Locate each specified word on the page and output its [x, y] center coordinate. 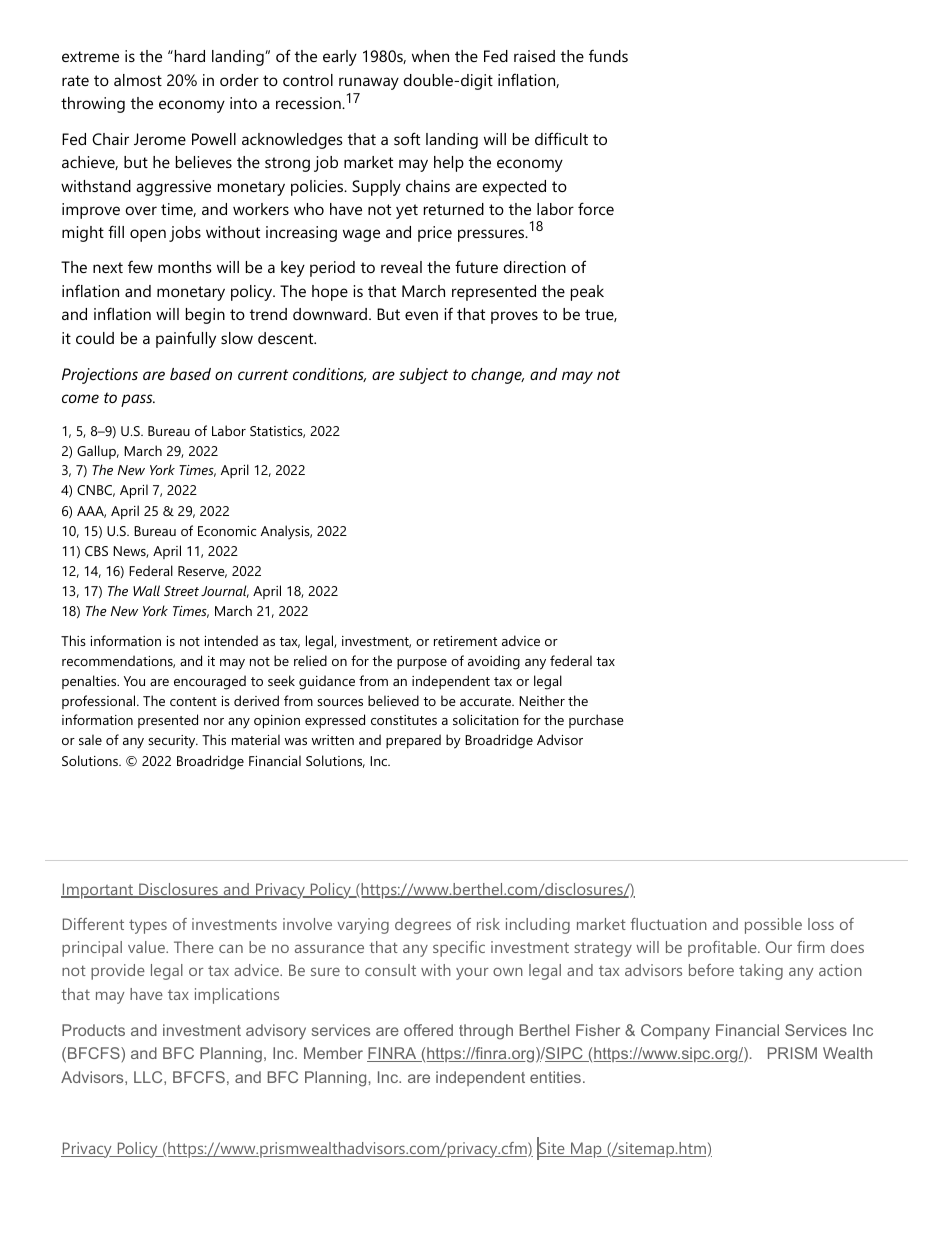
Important [98, 891]
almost [138, 80]
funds [608, 55]
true [600, 315]
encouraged [210, 682]
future [476, 266]
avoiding [494, 662]
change [497, 376]
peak [587, 293]
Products [93, 1030]
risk [488, 924]
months [184, 267]
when [430, 56]
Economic [227, 531]
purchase [596, 721]
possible [773, 926]
